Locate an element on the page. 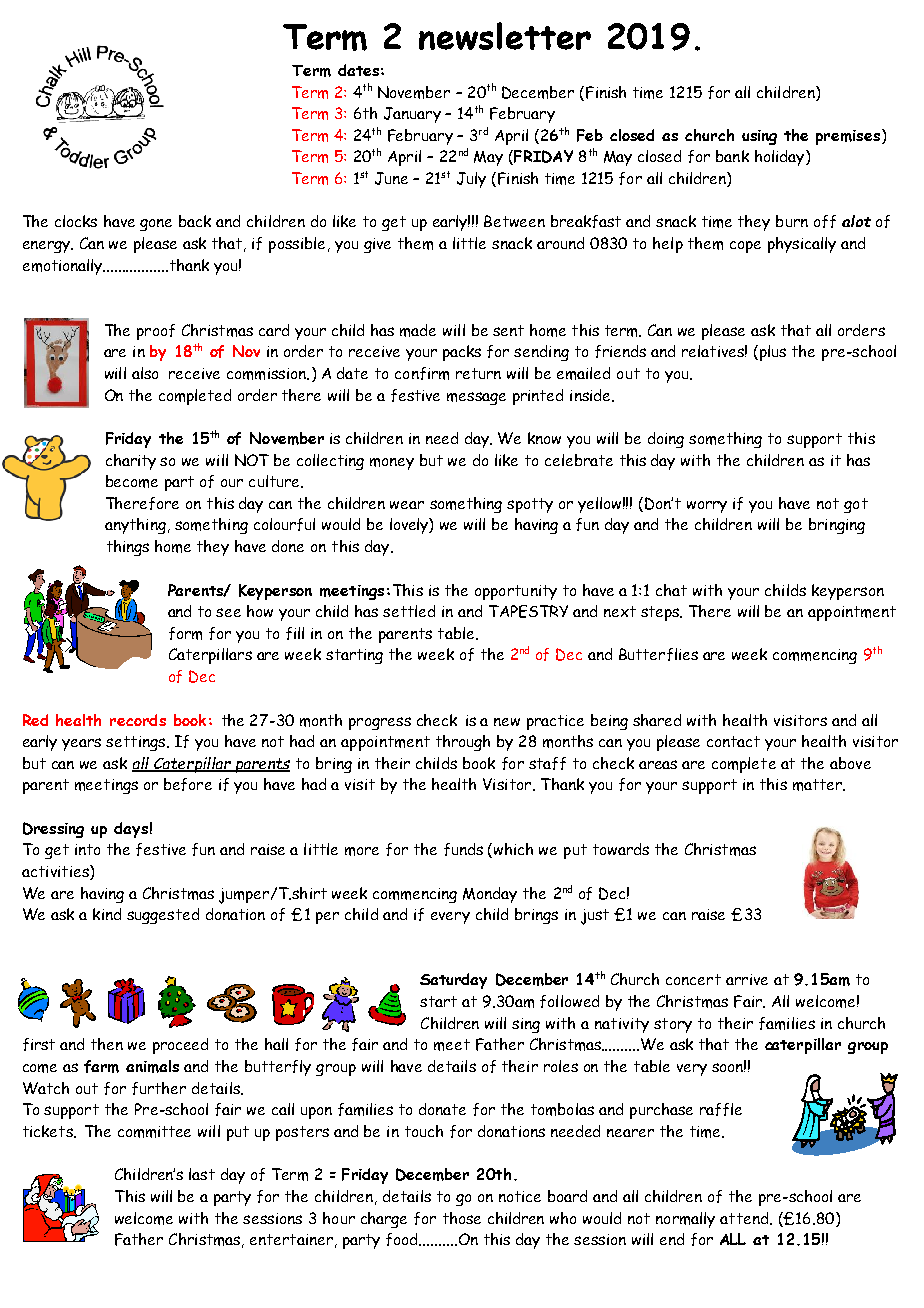 The height and width of the page is (1308, 924). bank is located at coordinates (732, 156).
